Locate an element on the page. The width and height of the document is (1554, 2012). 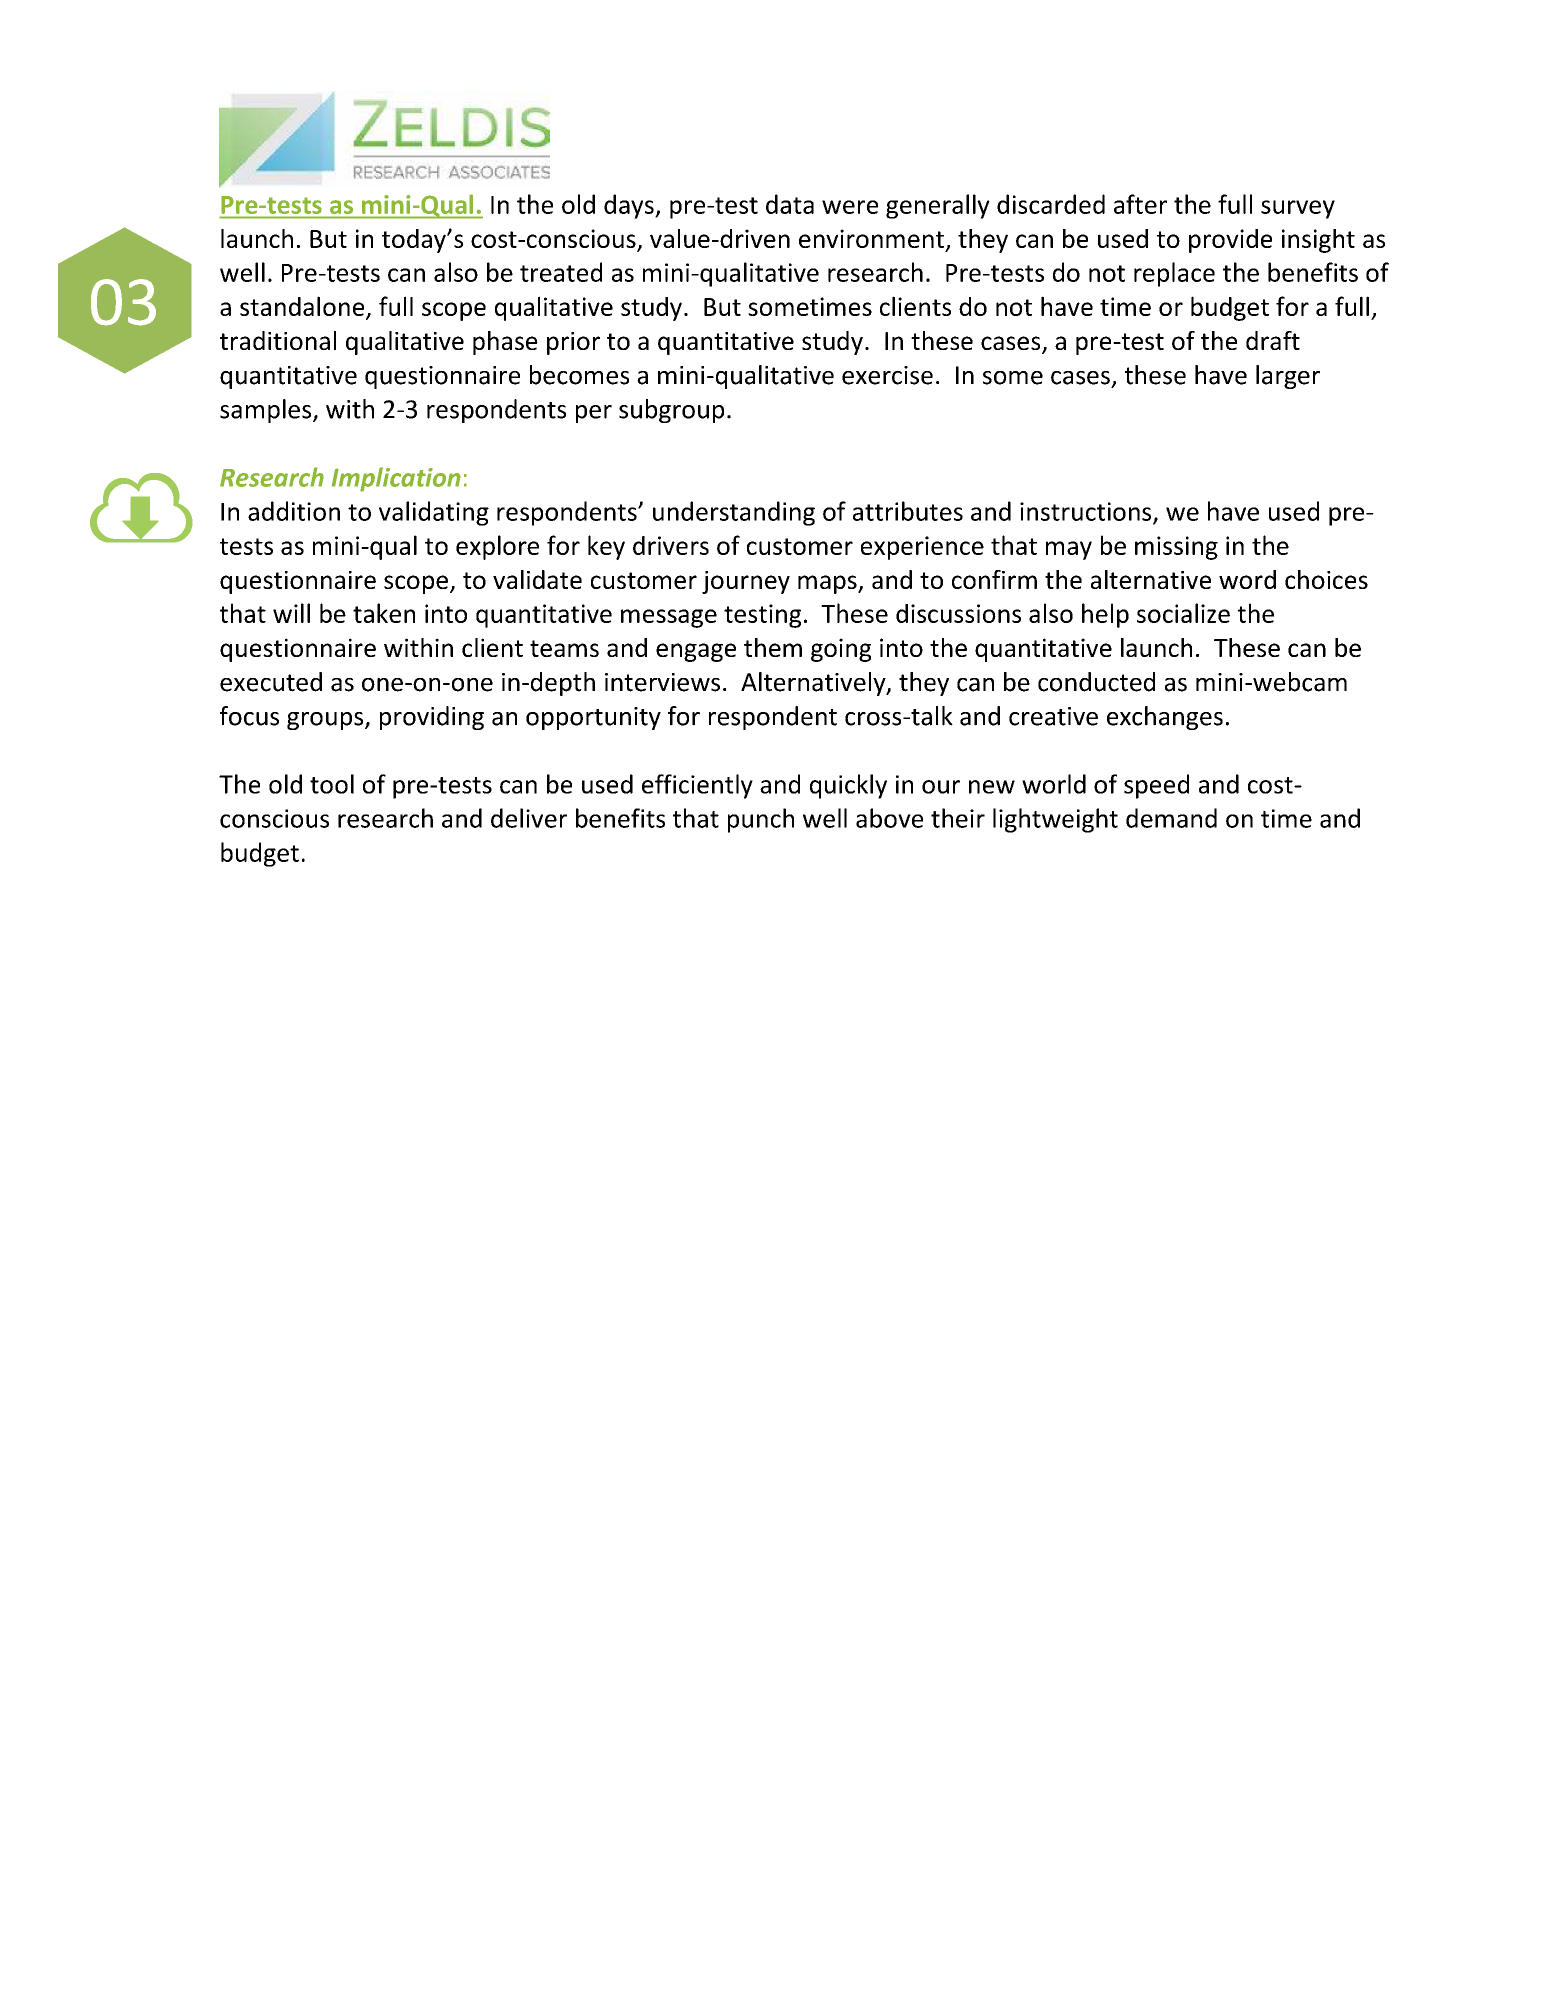
punch is located at coordinates (761, 820).
